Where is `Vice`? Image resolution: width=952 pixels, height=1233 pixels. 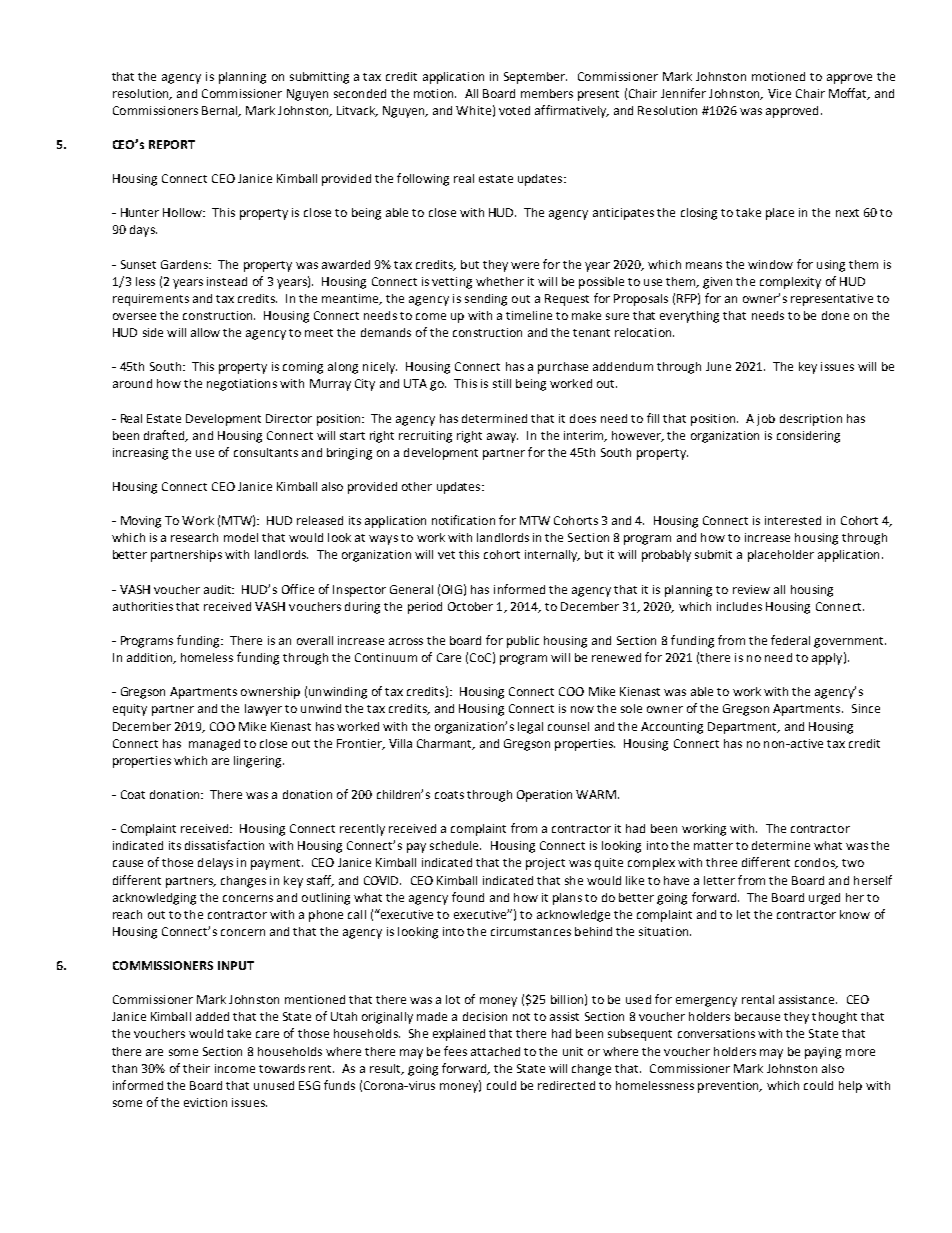
Vice is located at coordinates (779, 93).
